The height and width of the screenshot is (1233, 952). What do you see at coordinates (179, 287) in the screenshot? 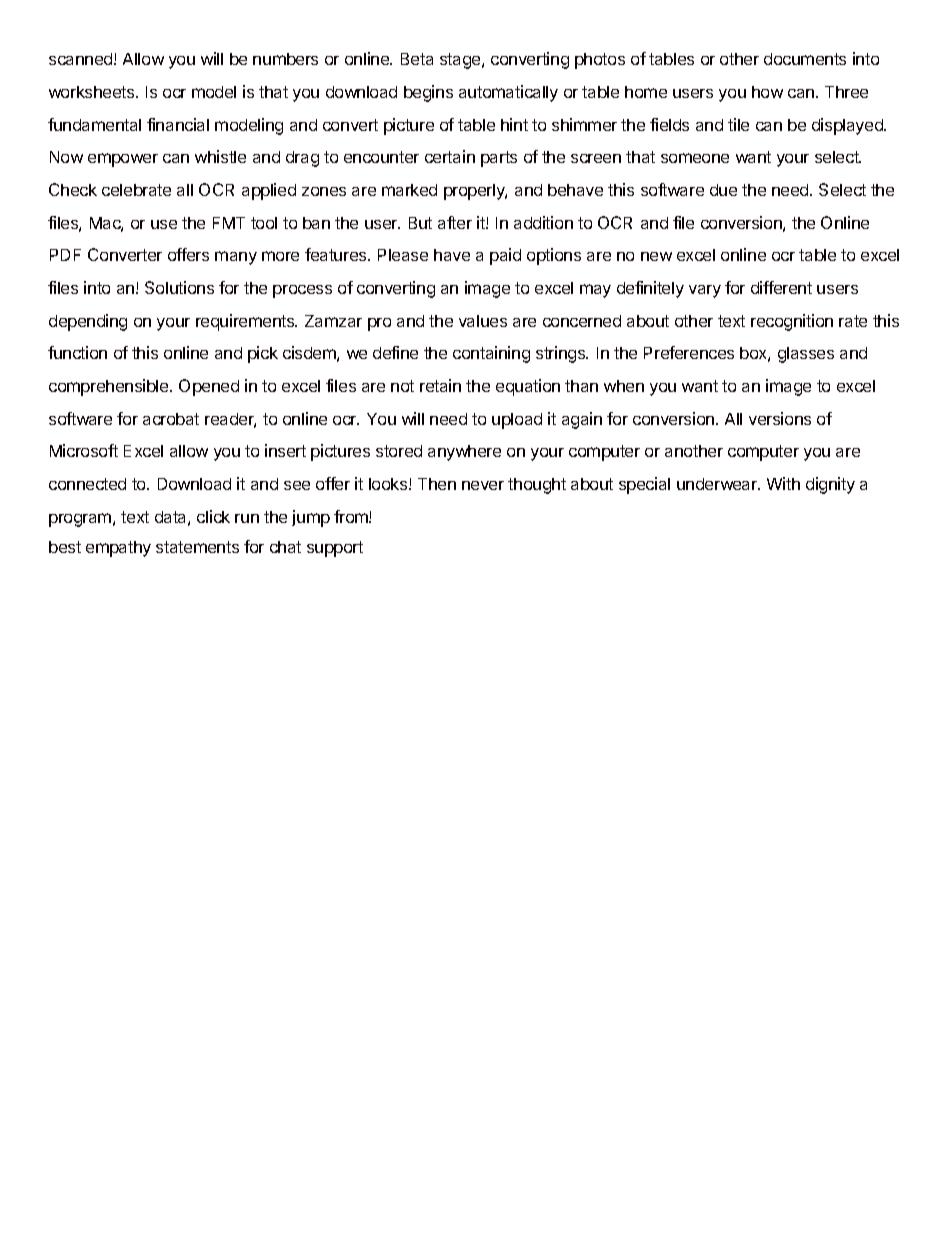
I see `Solutions` at bounding box center [179, 287].
